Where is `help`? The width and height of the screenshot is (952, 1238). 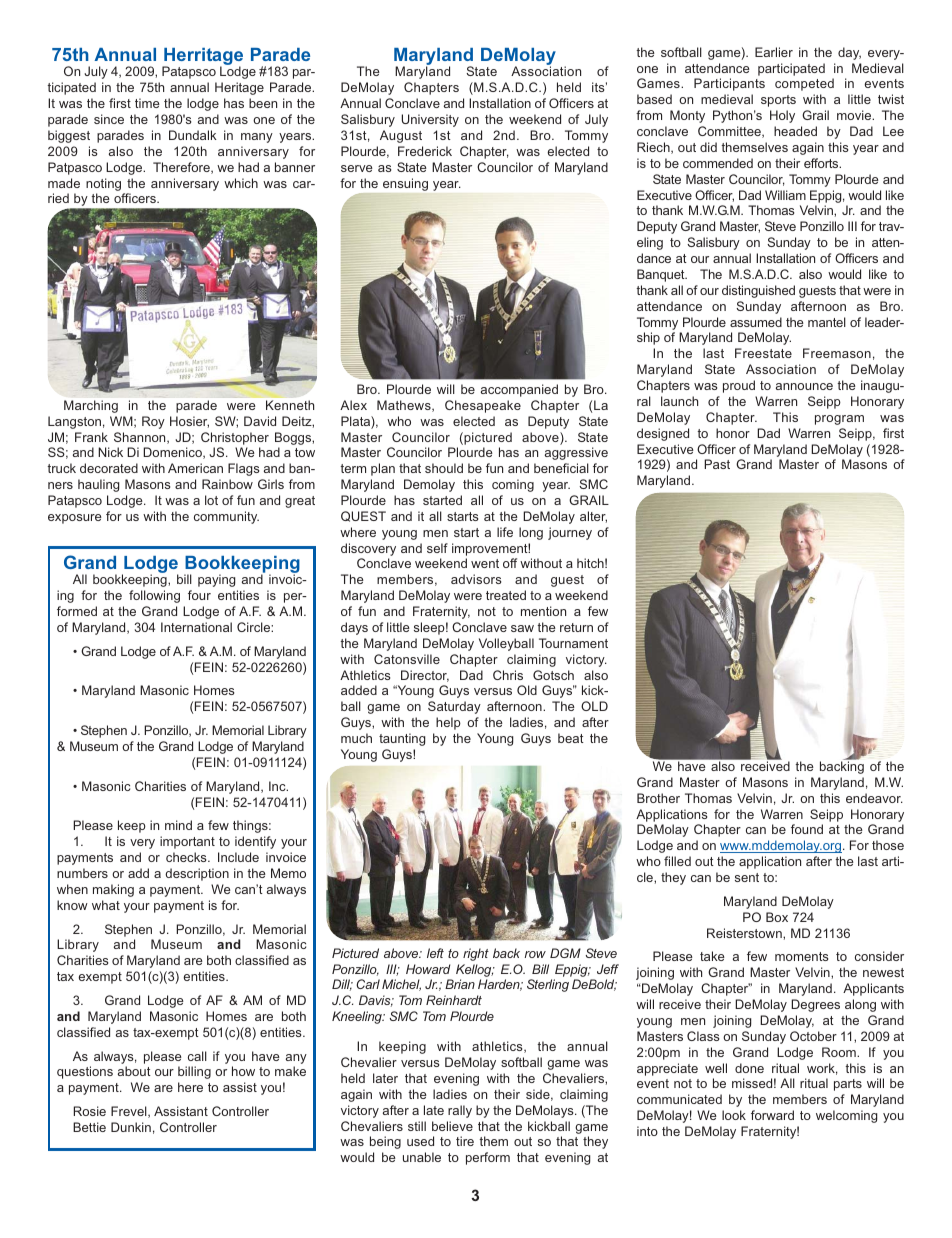 help is located at coordinates (448, 723).
